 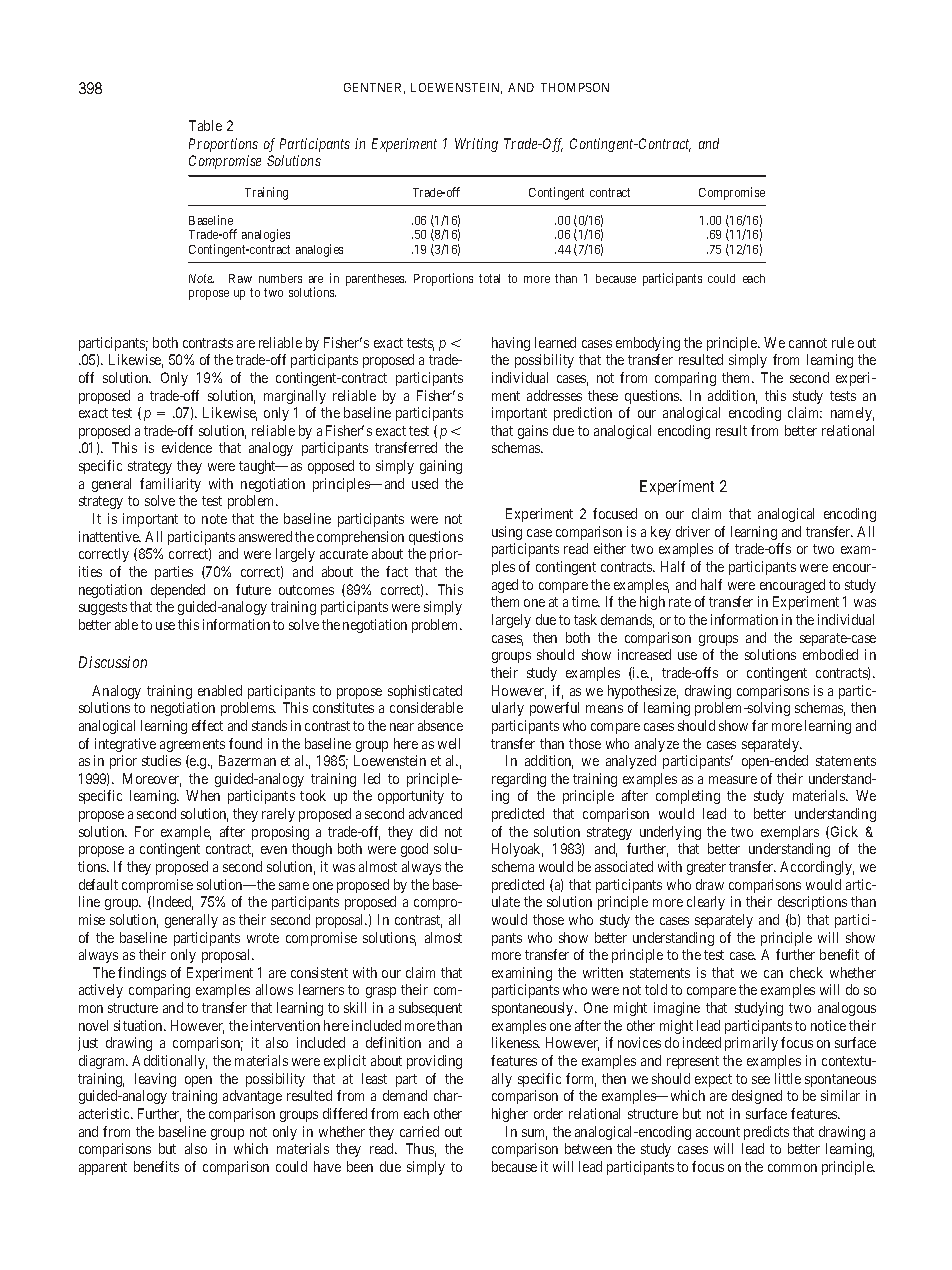 What do you see at coordinates (852, 414) in the page?
I see `namely` at bounding box center [852, 414].
